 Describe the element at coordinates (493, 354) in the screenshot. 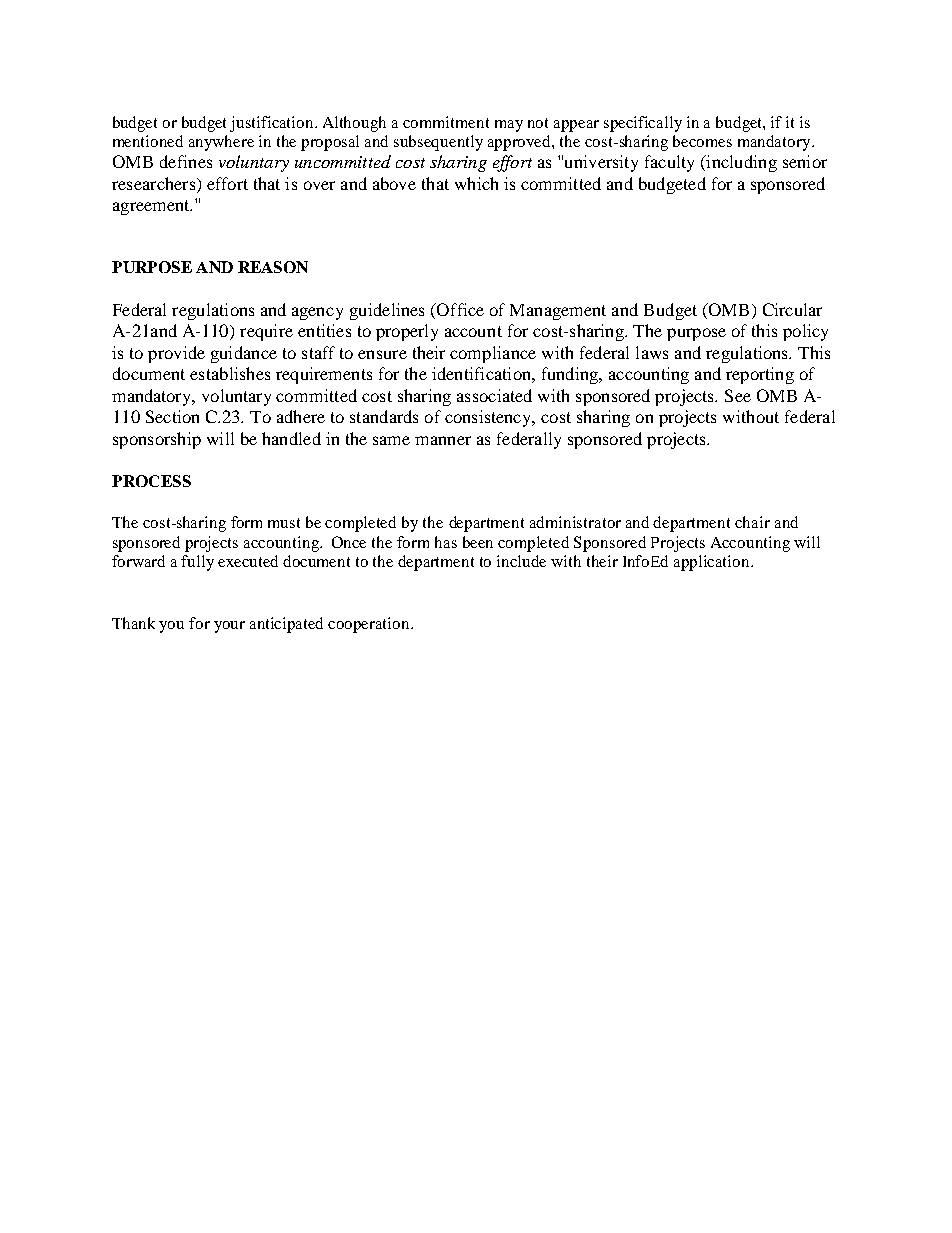

I see `compliance` at that location.
